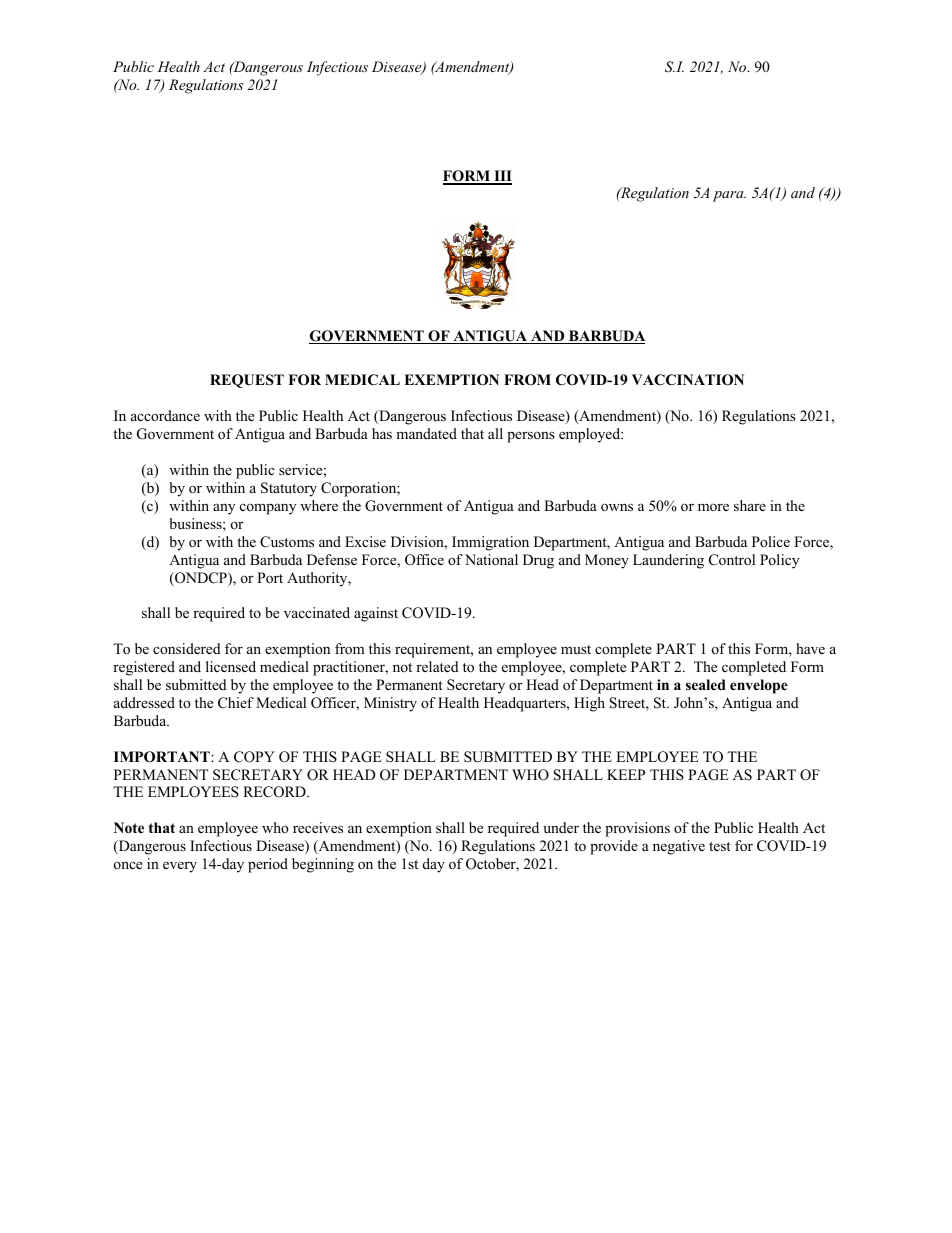  Describe the element at coordinates (437, 666) in the screenshot. I see `related` at that location.
